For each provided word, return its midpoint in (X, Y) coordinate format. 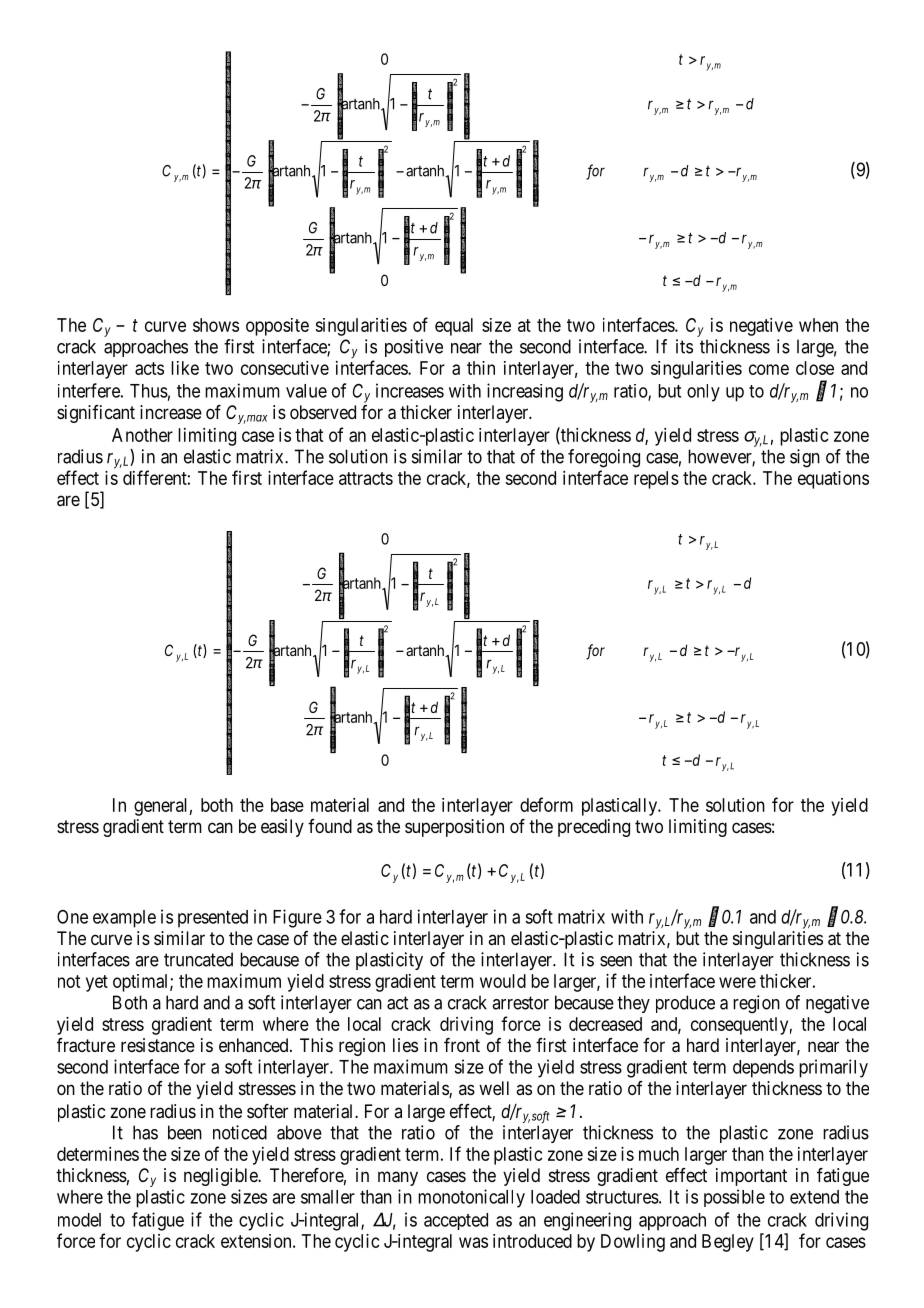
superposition (454, 828)
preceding (594, 828)
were (737, 982)
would (503, 981)
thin (481, 368)
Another (142, 435)
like (185, 368)
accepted (456, 1221)
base (287, 805)
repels (656, 480)
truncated (198, 959)
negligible (221, 1177)
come (769, 369)
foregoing (604, 458)
